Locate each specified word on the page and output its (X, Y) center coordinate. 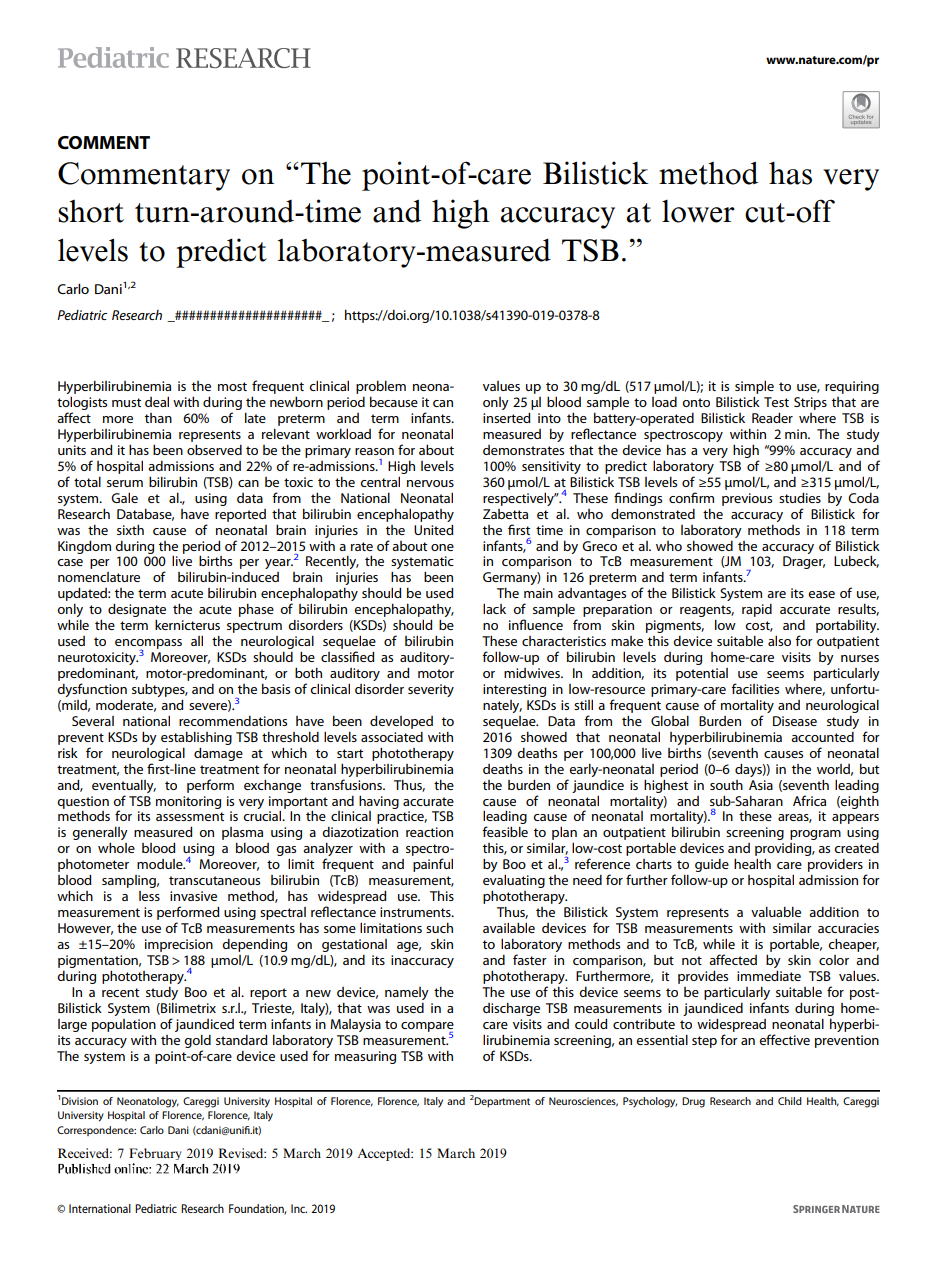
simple (754, 387)
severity (431, 690)
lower (698, 211)
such (439, 928)
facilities (755, 688)
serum (125, 483)
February (155, 1154)
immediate (769, 976)
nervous (430, 483)
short (91, 211)
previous (747, 499)
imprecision (179, 945)
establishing (196, 738)
